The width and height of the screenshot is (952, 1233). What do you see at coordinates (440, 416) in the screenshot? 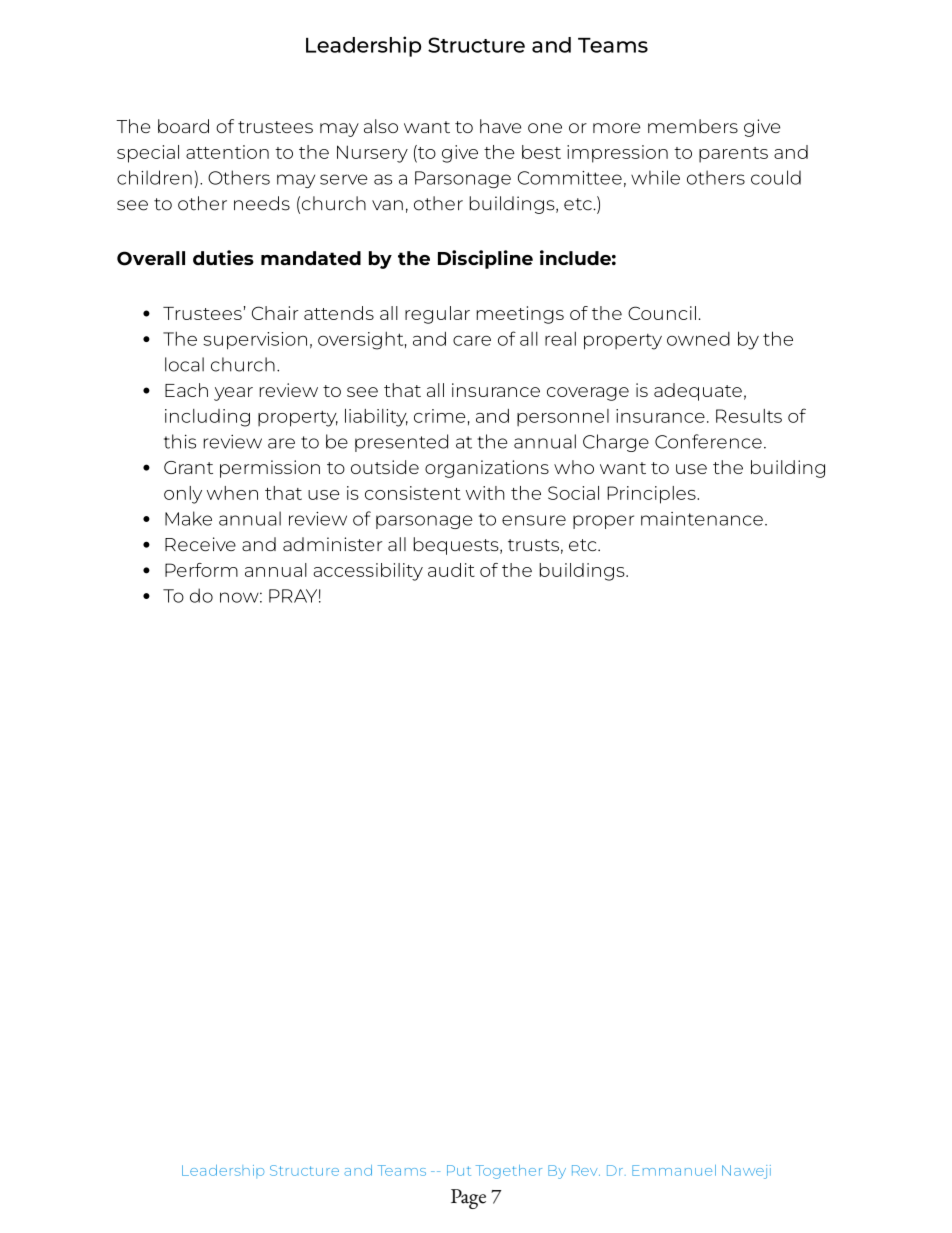
I see `crime` at bounding box center [440, 416].
